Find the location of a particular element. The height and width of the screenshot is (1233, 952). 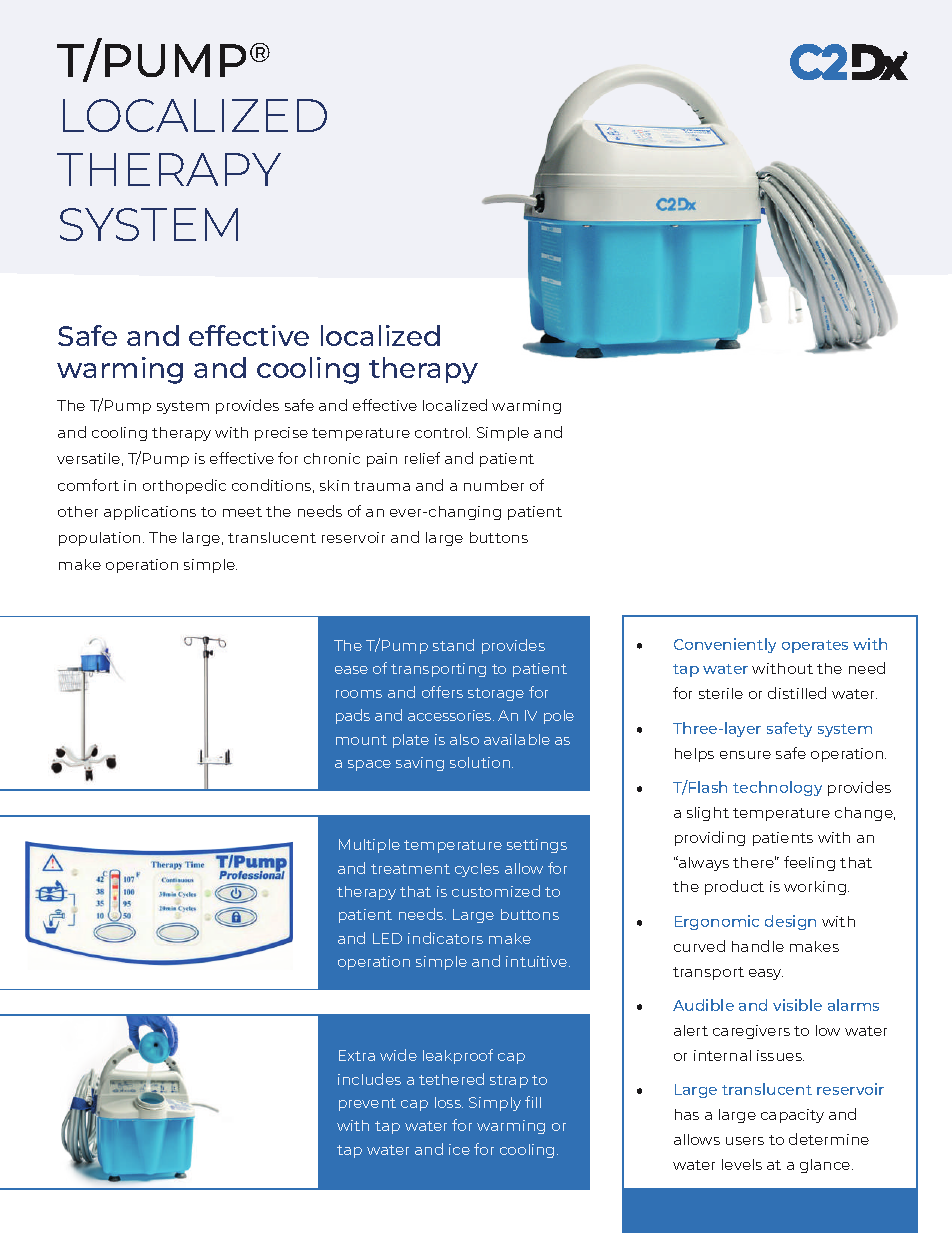

space is located at coordinates (369, 765).
